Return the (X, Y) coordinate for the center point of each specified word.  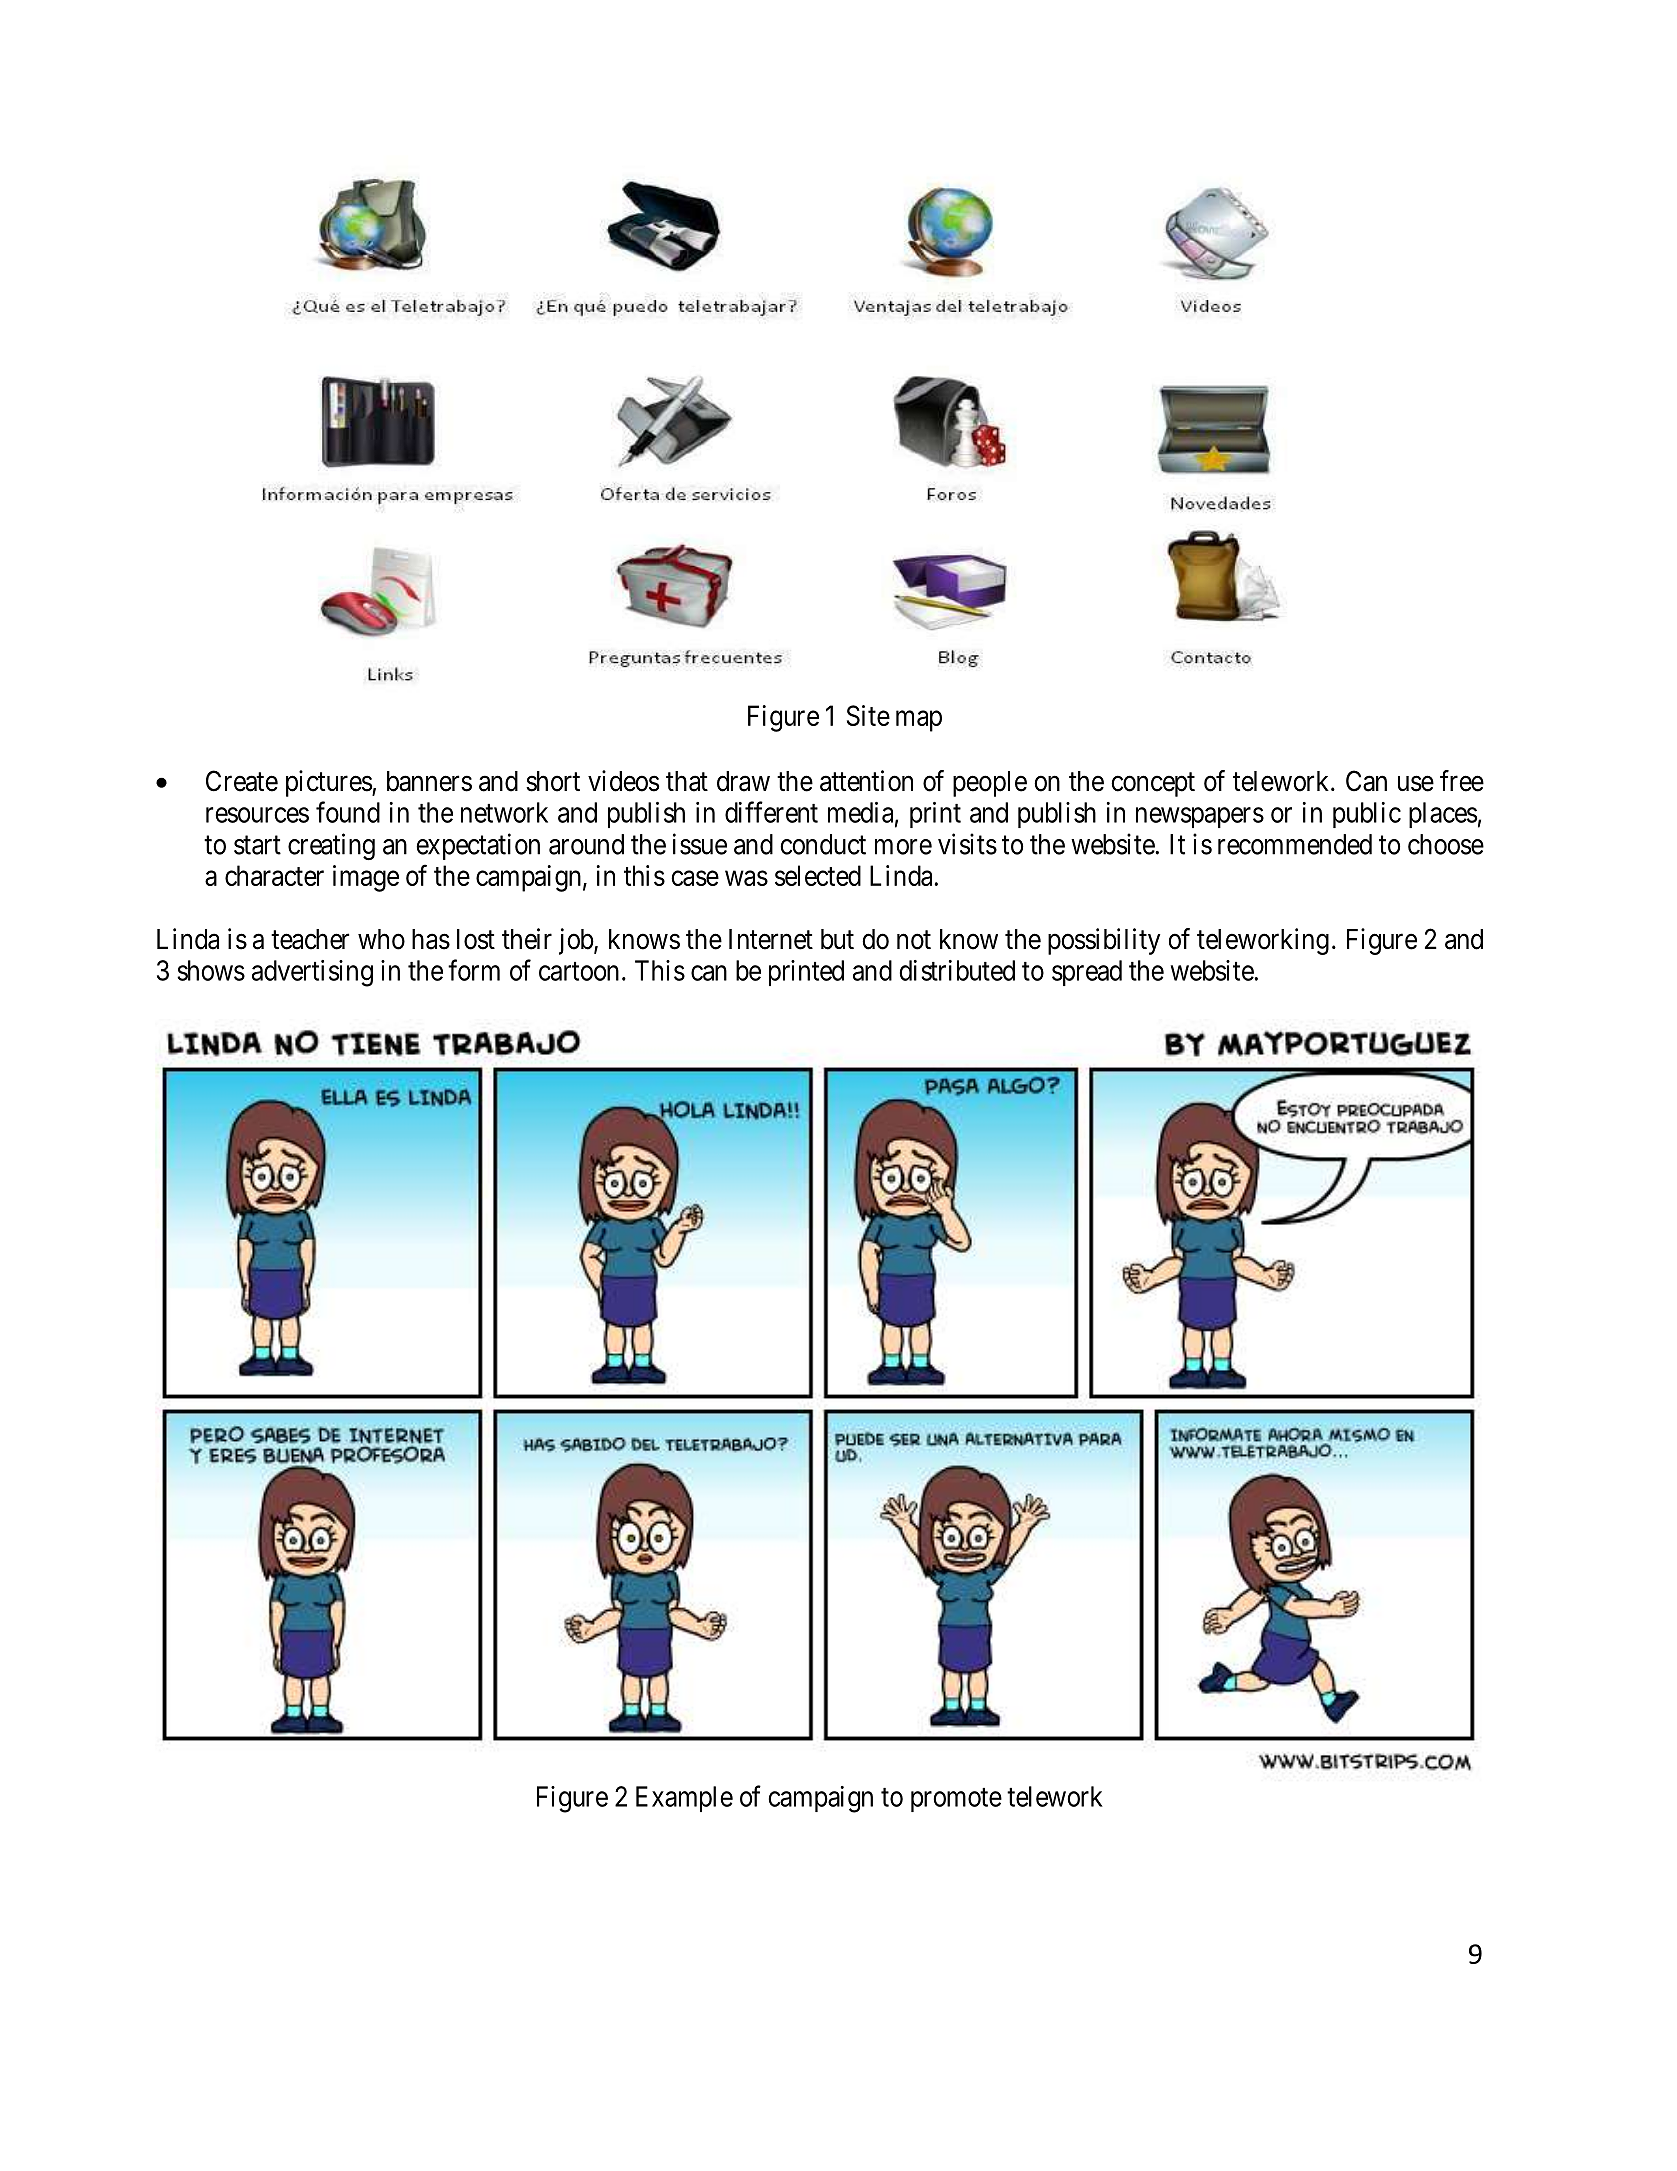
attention (866, 781)
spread (1087, 973)
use (1416, 784)
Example (684, 1799)
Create (242, 781)
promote (956, 1800)
